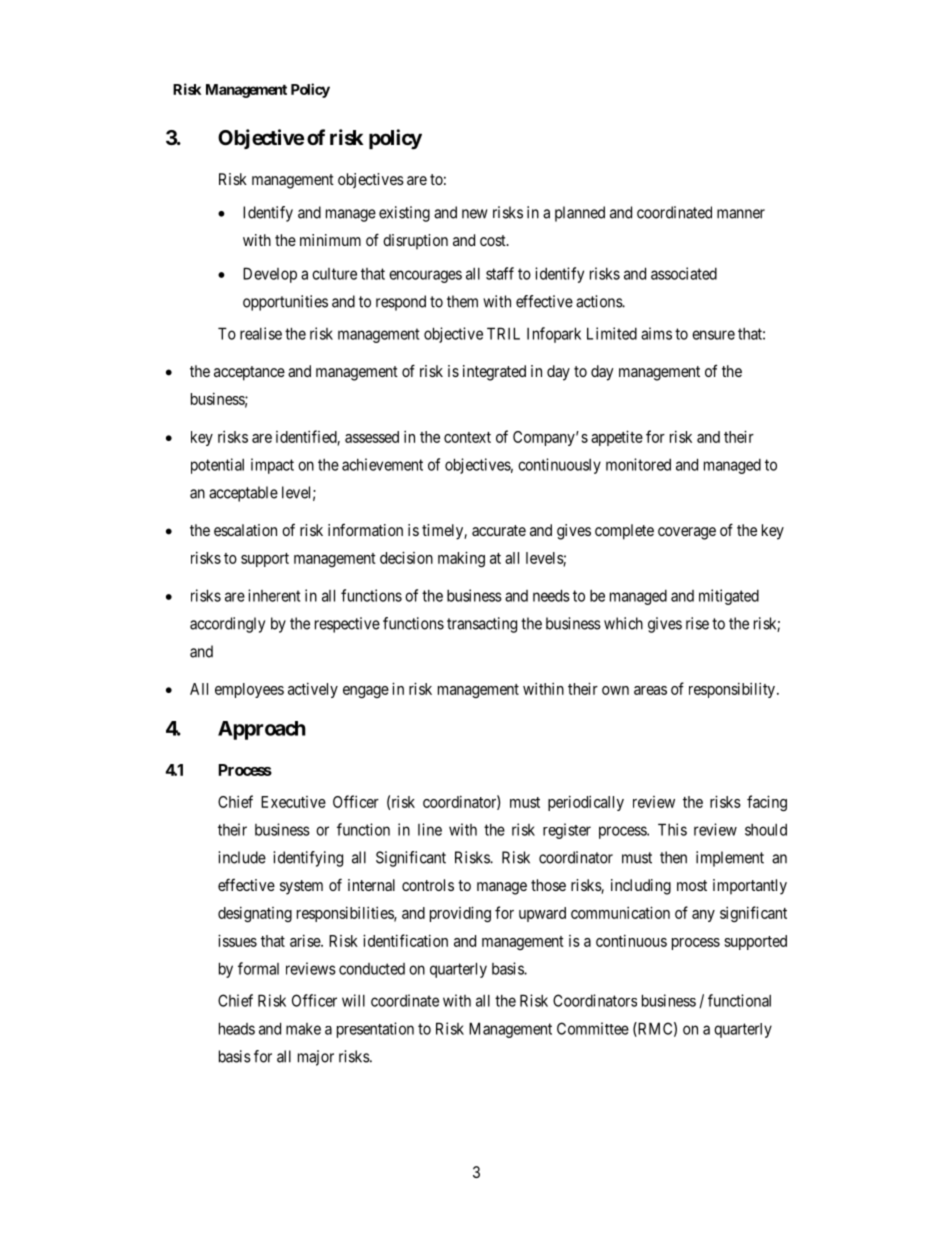 The image size is (952, 1233). I want to click on mitigated, so click(729, 597).
